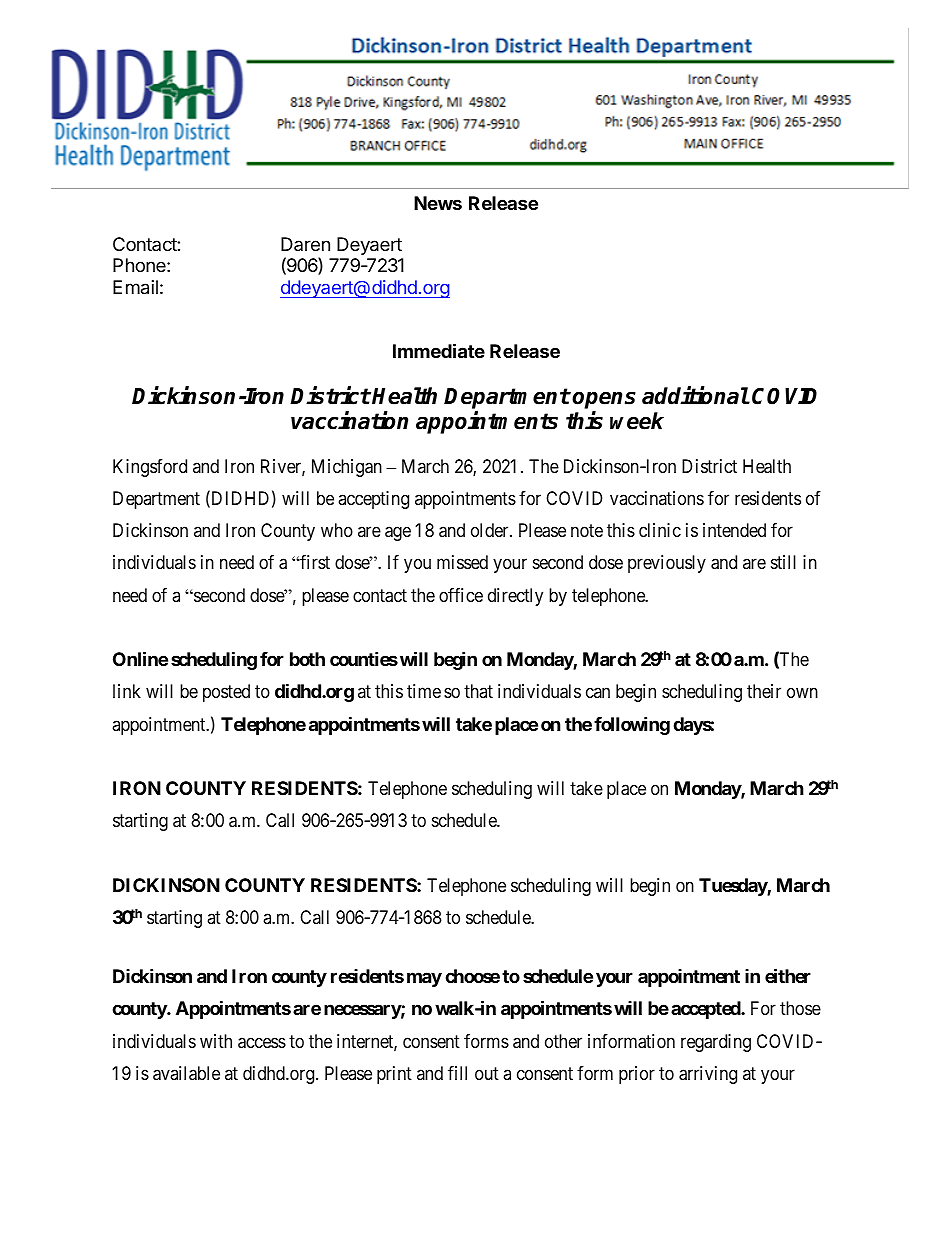 The width and height of the screenshot is (952, 1233). I want to click on following, so click(632, 725).
